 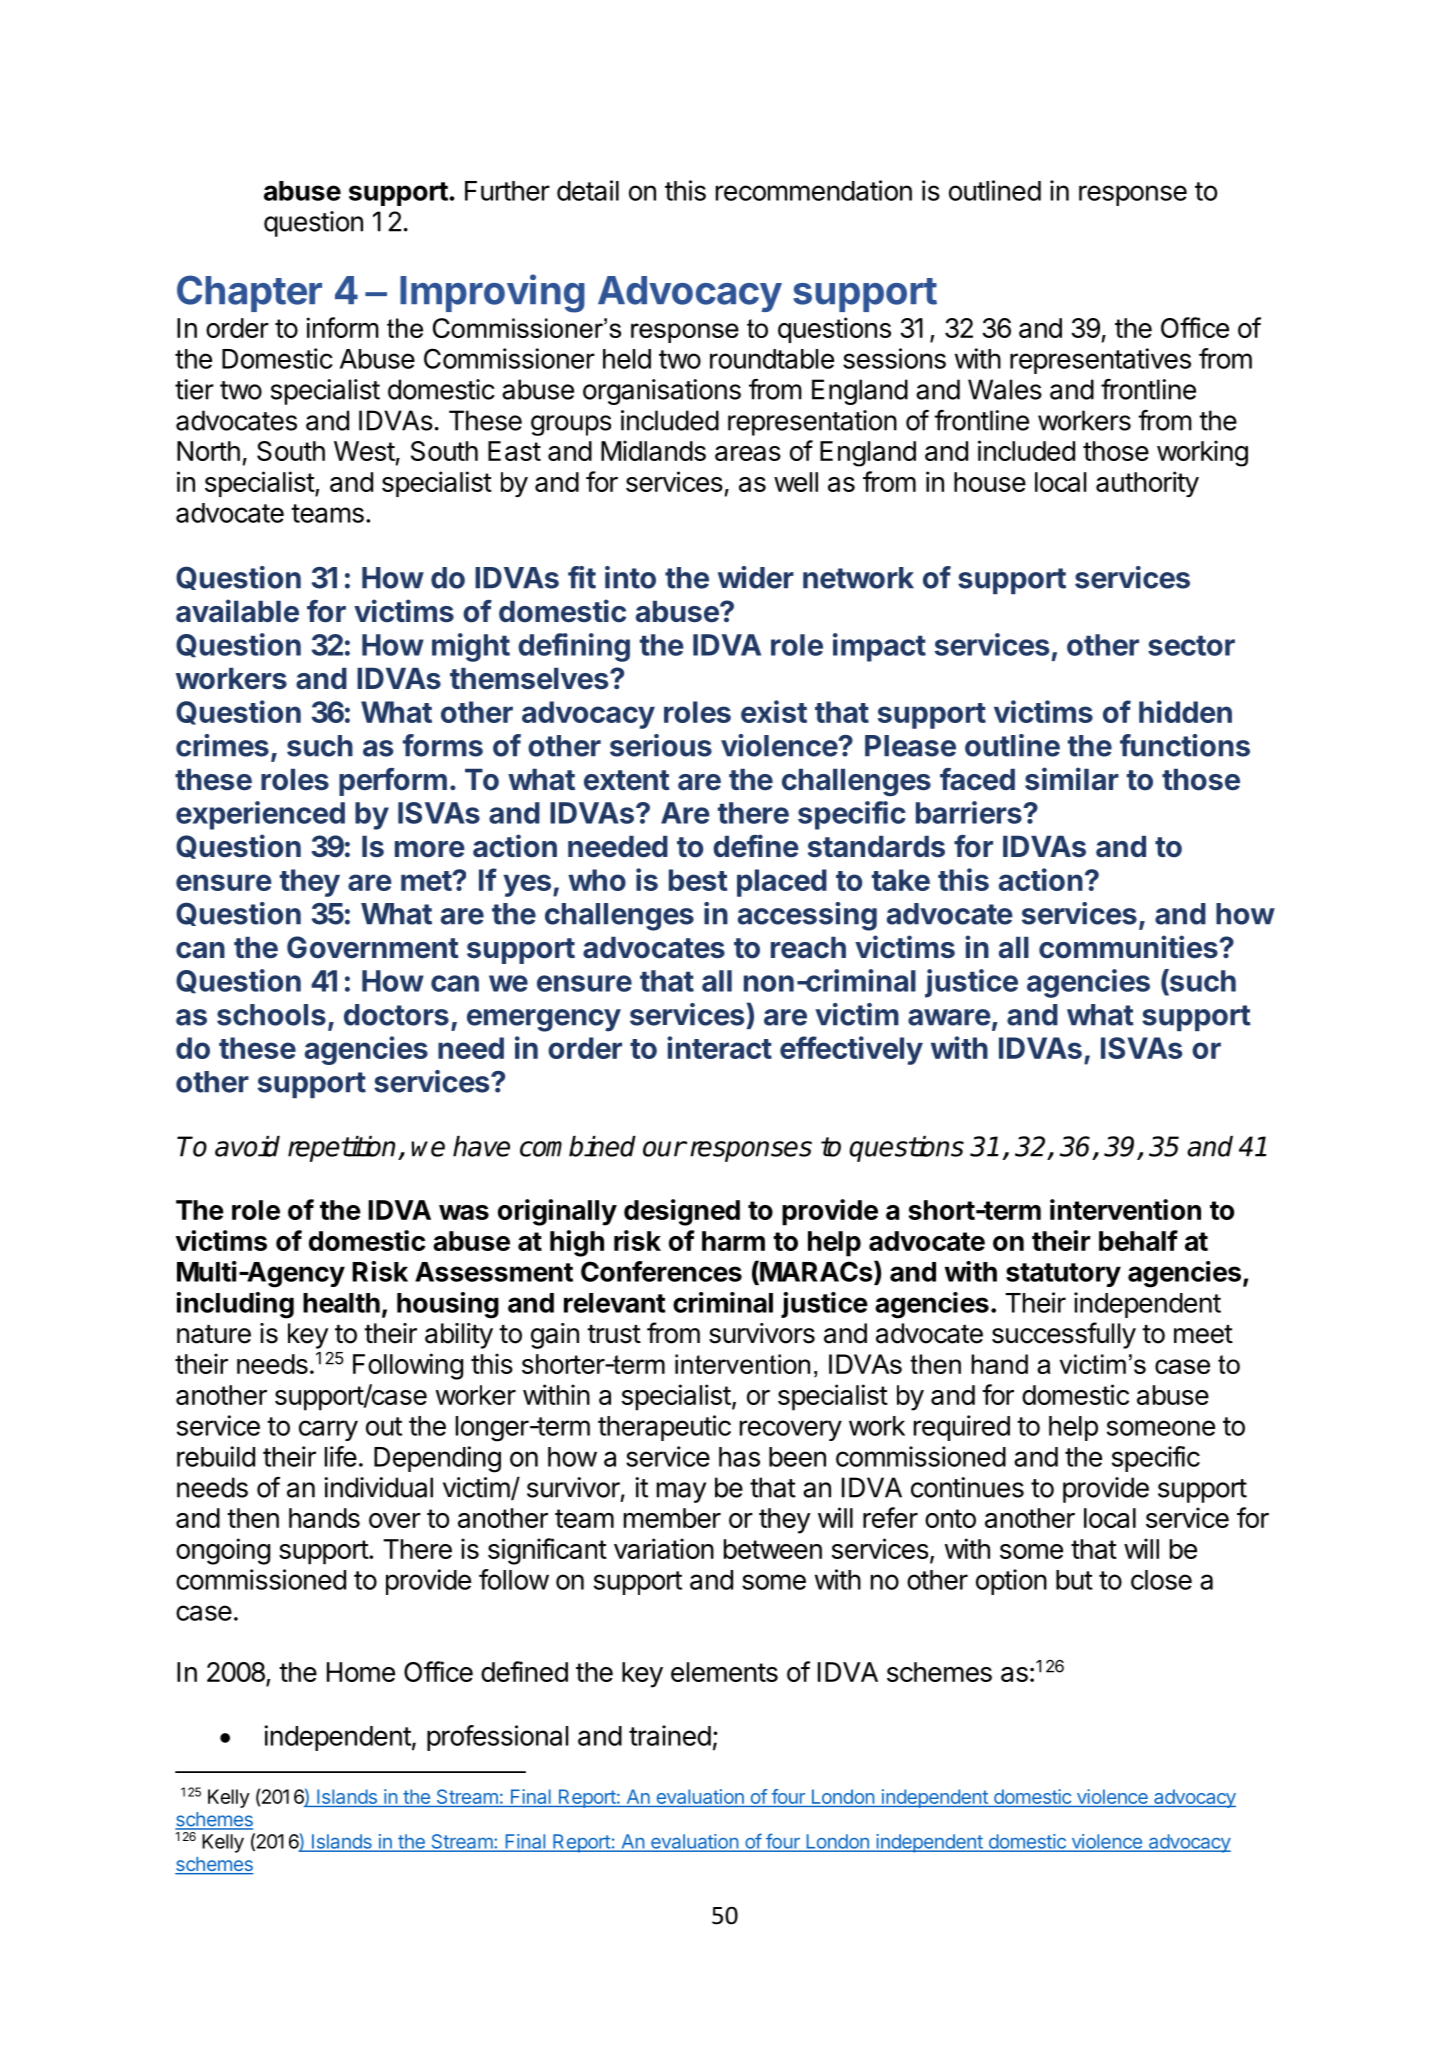 What do you see at coordinates (222, 745) in the screenshot?
I see `crimes` at bounding box center [222, 745].
